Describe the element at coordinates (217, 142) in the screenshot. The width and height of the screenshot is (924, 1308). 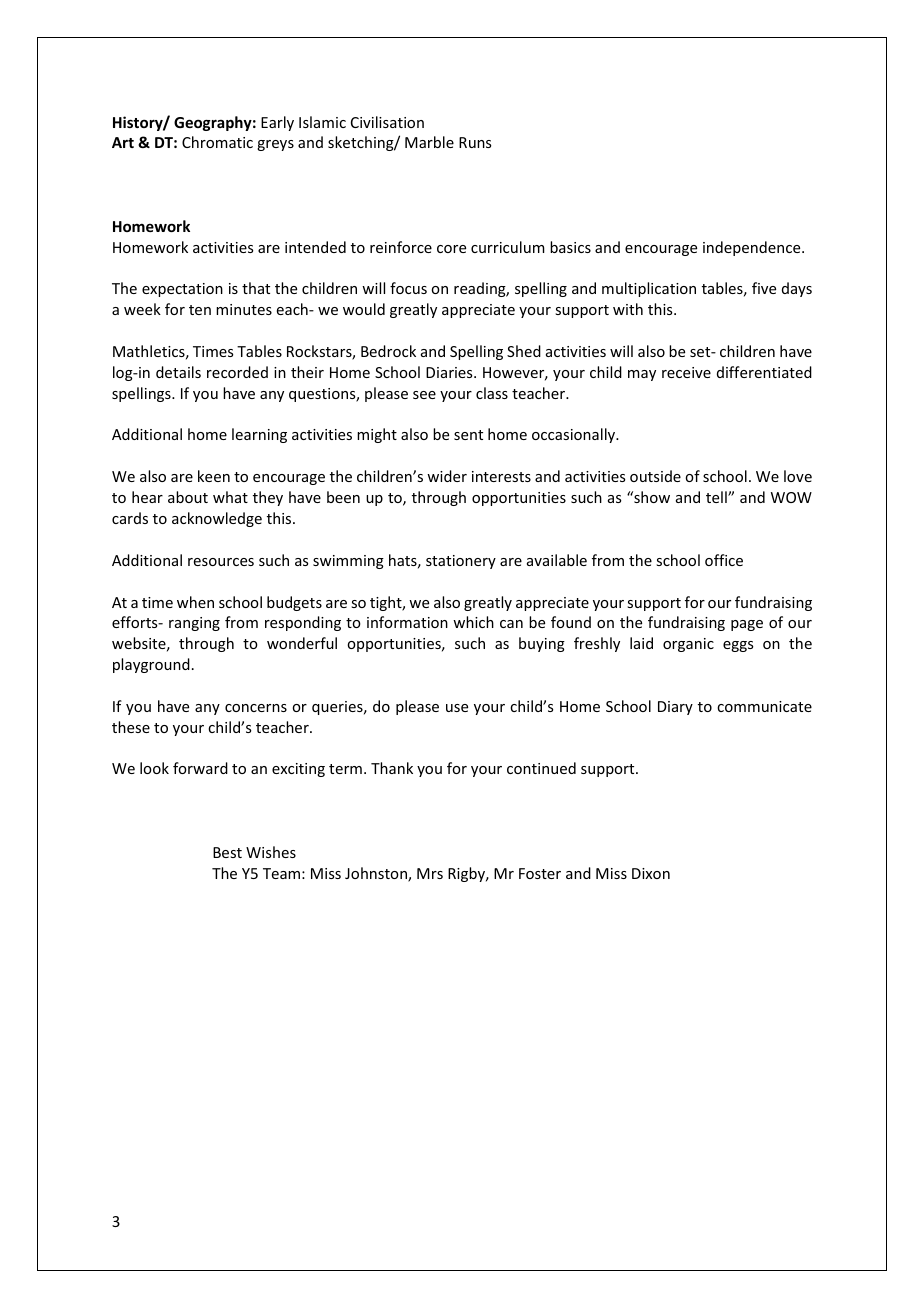
I see `Chromatic` at that location.
